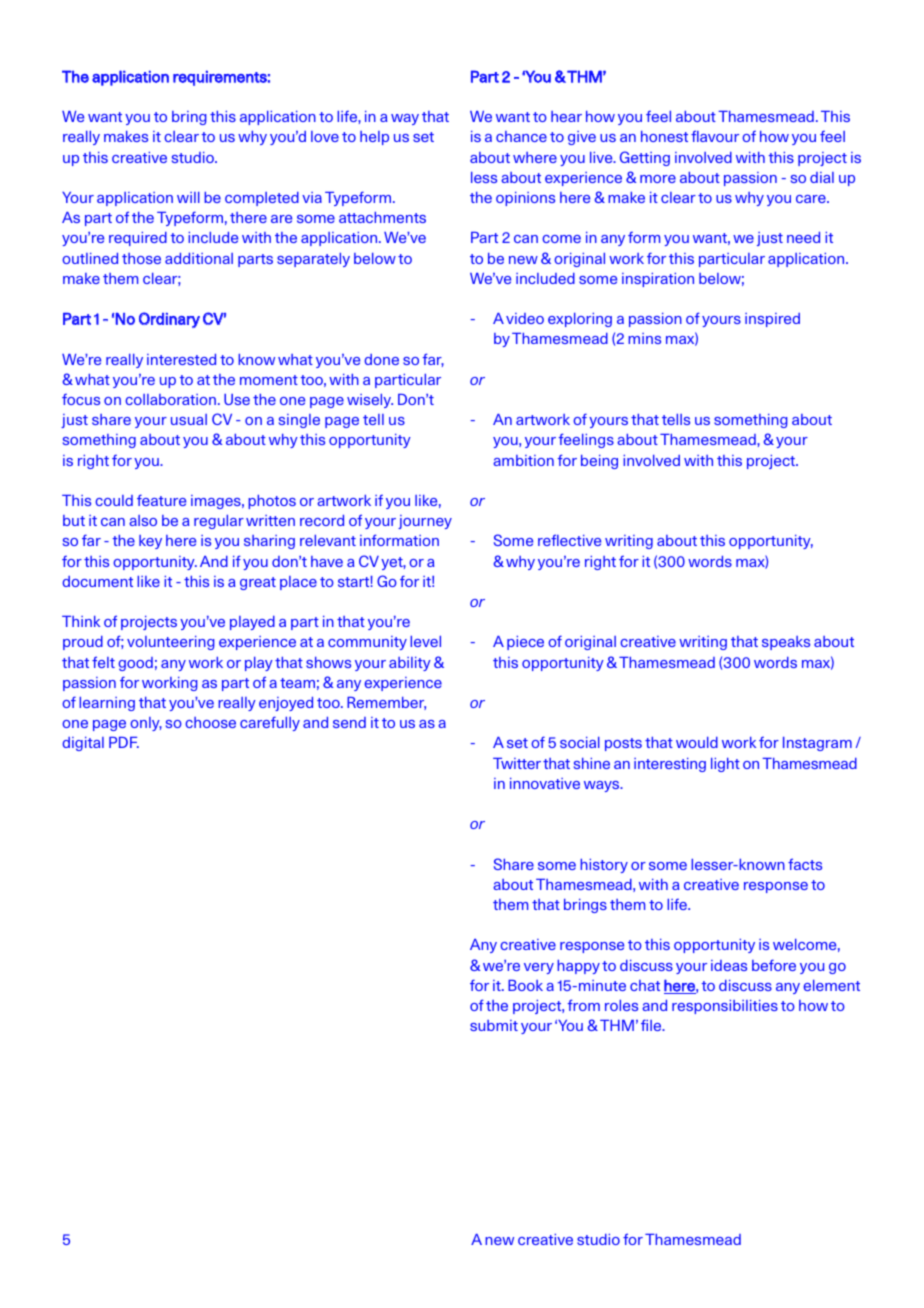  Describe the element at coordinates (786, 643) in the screenshot. I see `speaks` at that location.
